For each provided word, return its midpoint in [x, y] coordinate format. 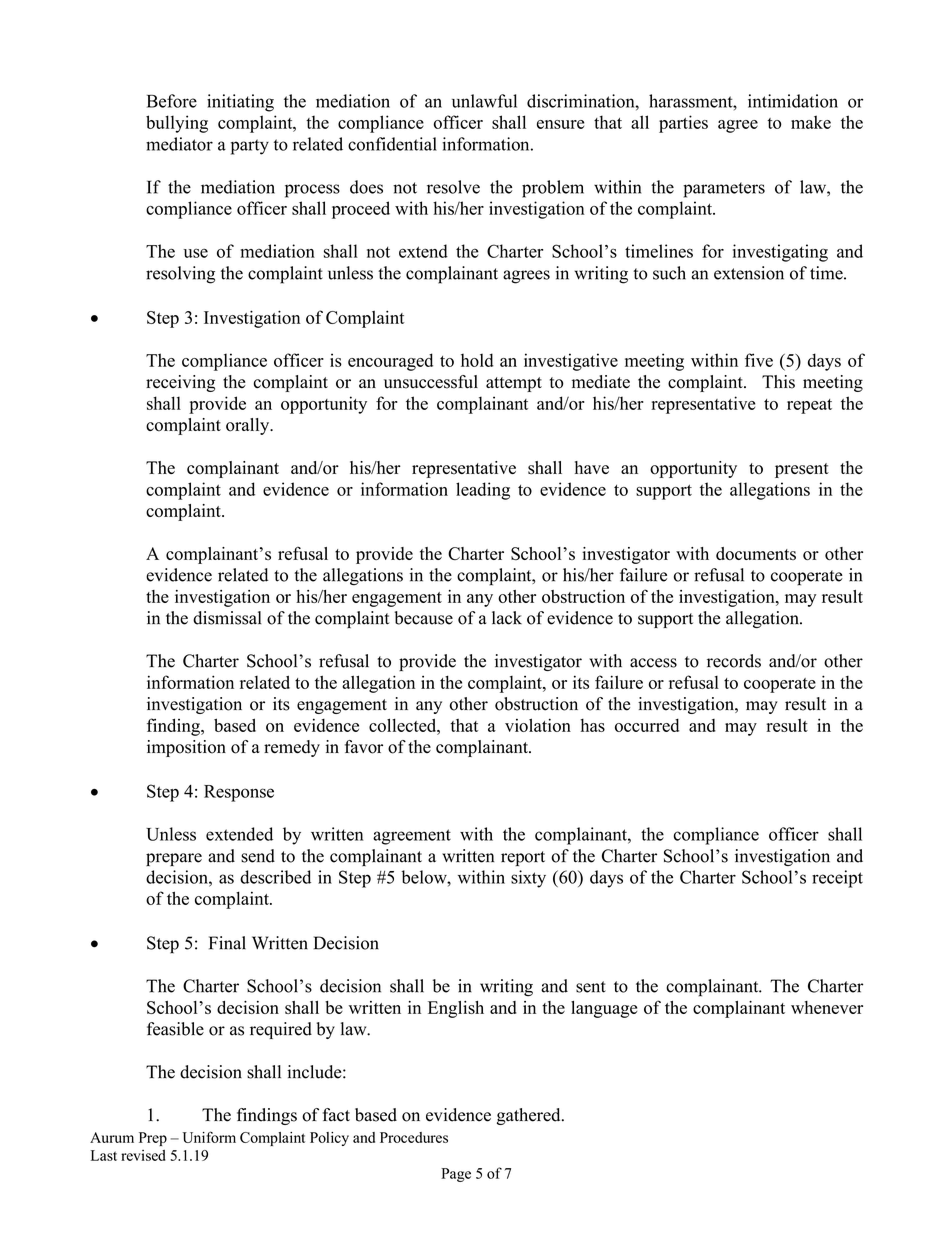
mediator [179, 144]
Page [456, 1175]
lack [507, 618]
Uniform [209, 1137]
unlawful [484, 101]
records [734, 661]
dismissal [227, 618]
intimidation [793, 101]
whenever [827, 1007]
